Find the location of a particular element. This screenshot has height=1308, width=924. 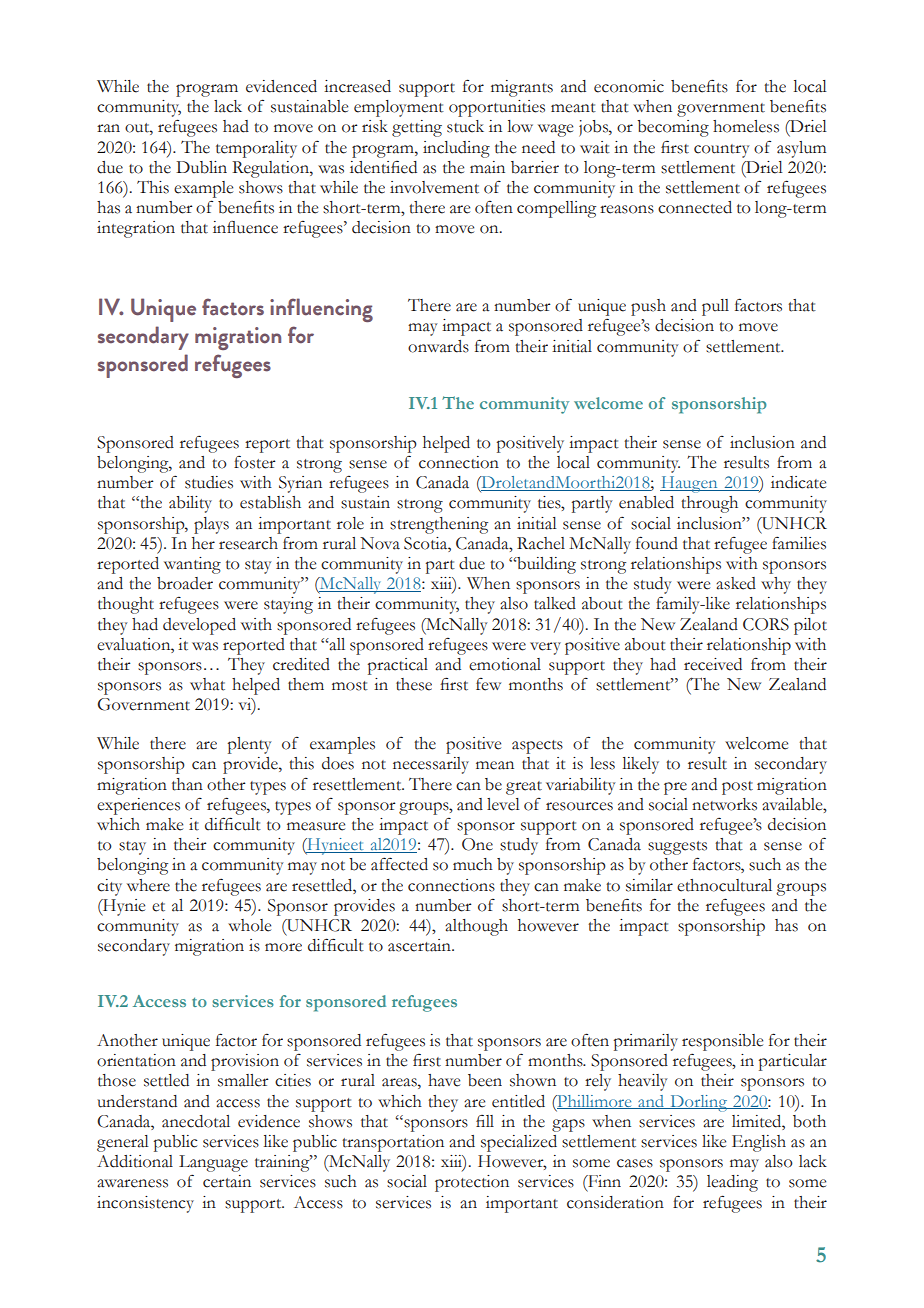

Language is located at coordinates (213, 1163).
